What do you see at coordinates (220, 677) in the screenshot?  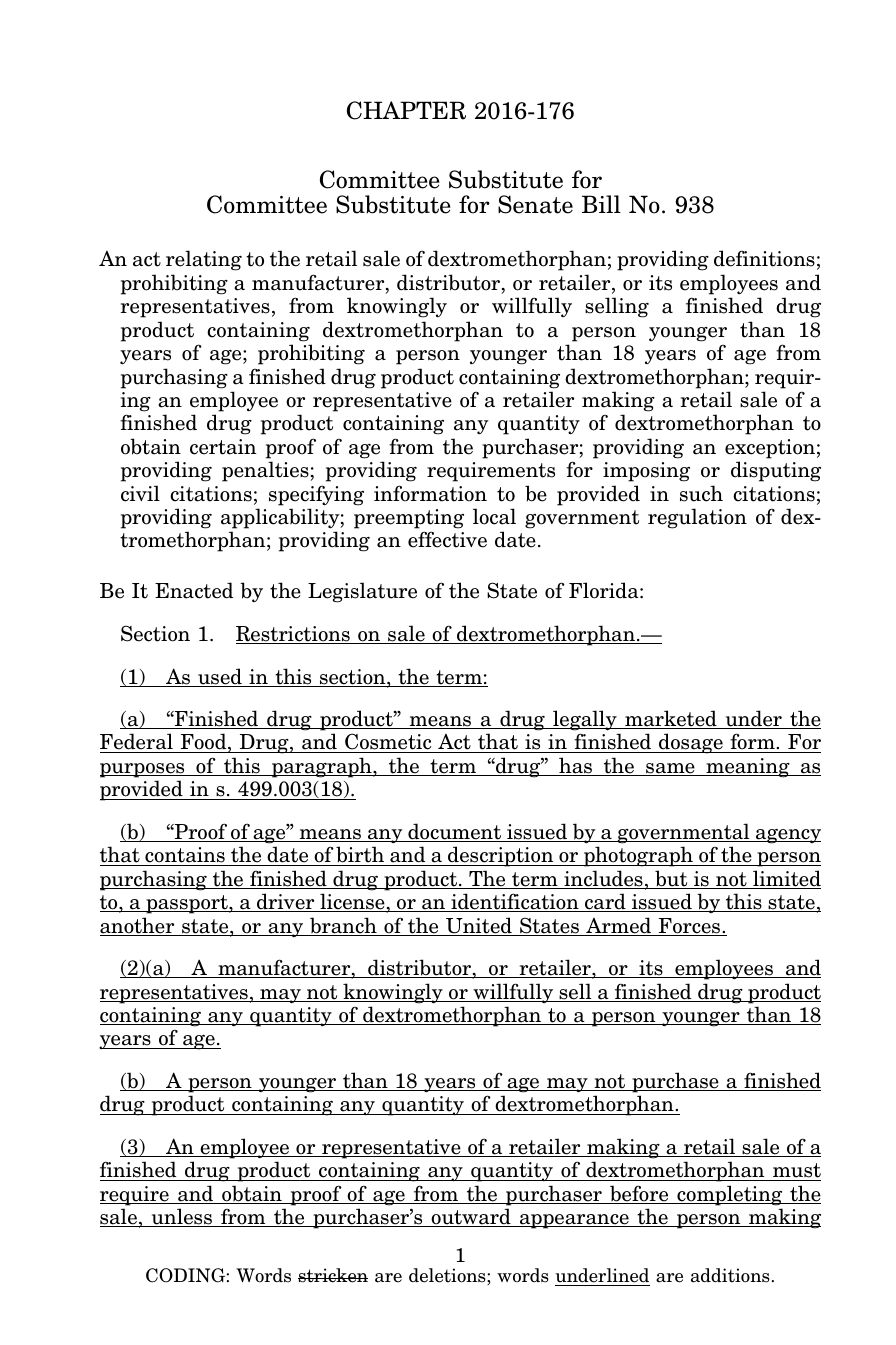 I see `used` at bounding box center [220, 677].
